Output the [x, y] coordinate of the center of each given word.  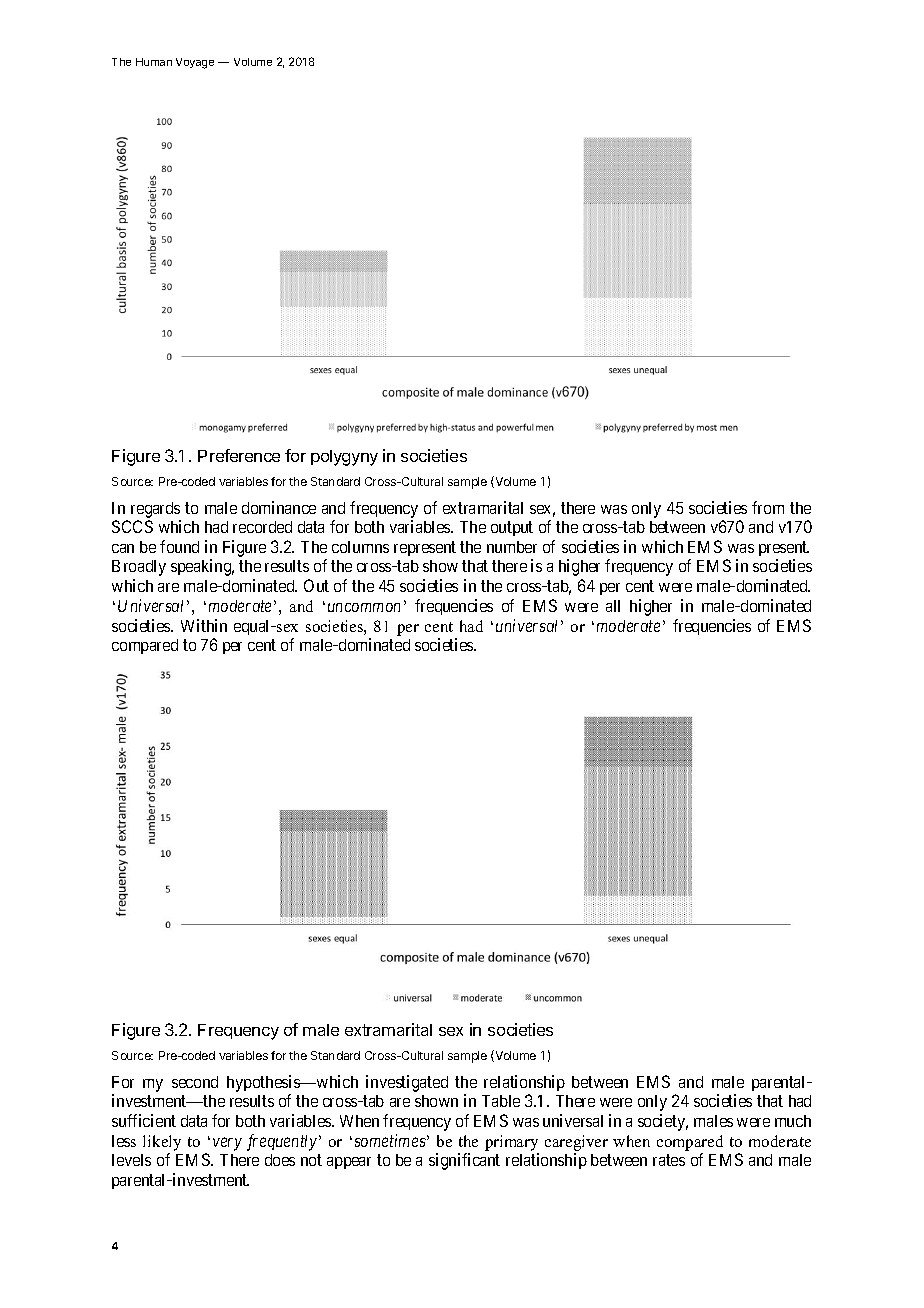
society [663, 1122]
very [227, 1144]
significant [464, 1161]
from [768, 507]
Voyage [195, 63]
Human [154, 62]
